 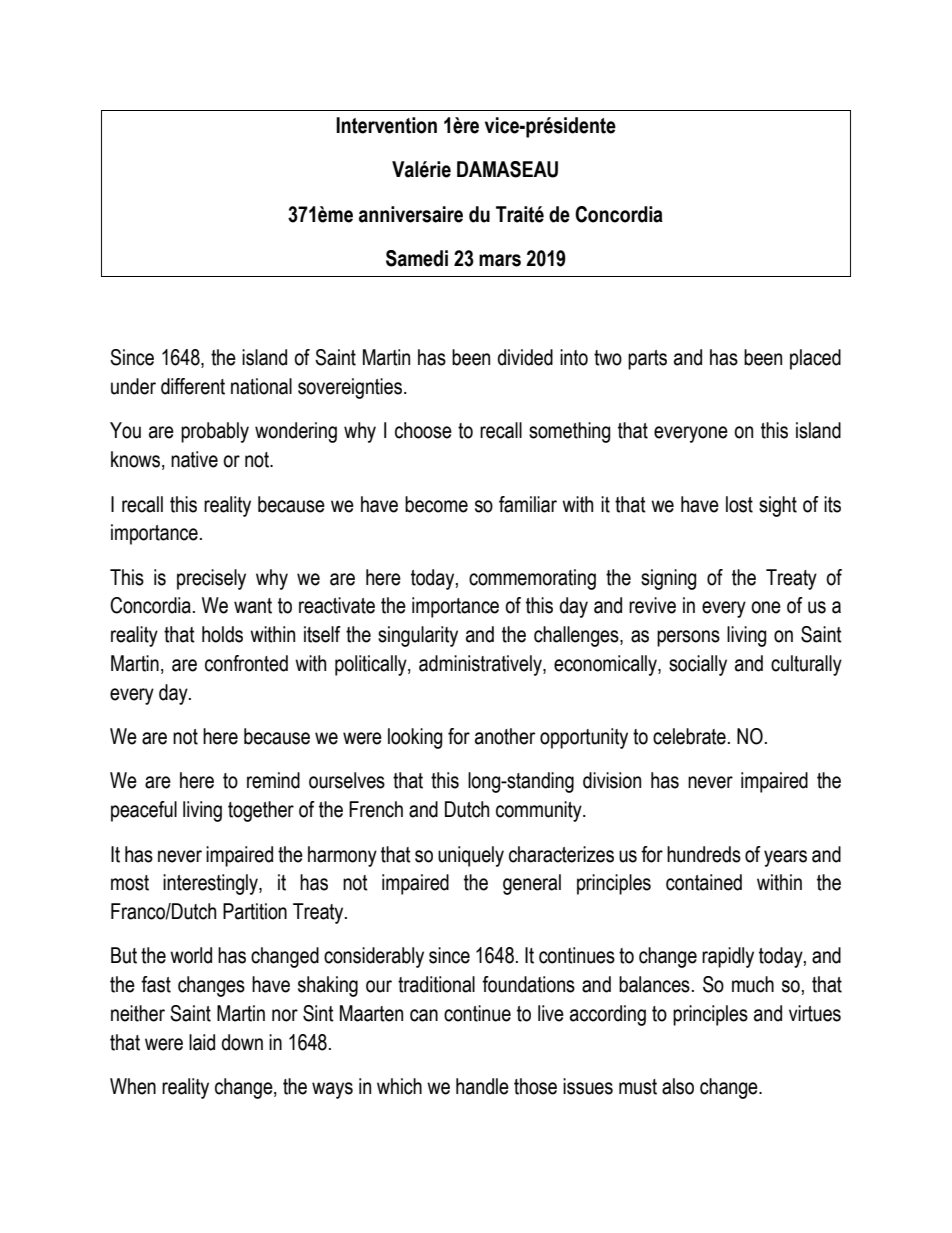 I want to click on placed, so click(x=815, y=359).
